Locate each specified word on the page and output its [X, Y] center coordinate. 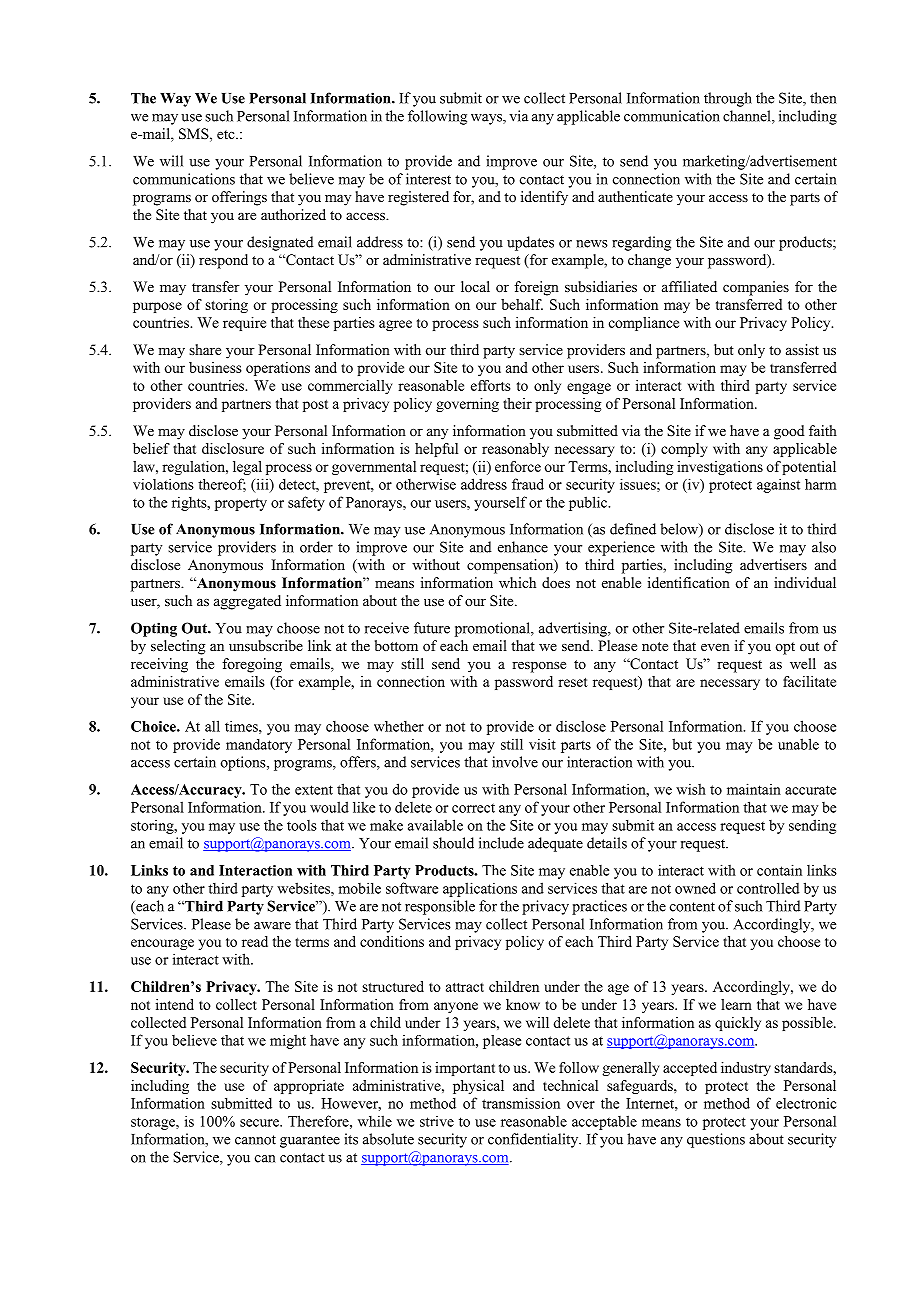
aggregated [247, 602]
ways [487, 119]
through [728, 99]
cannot [255, 1140]
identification [689, 582]
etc [227, 134]
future [432, 628]
